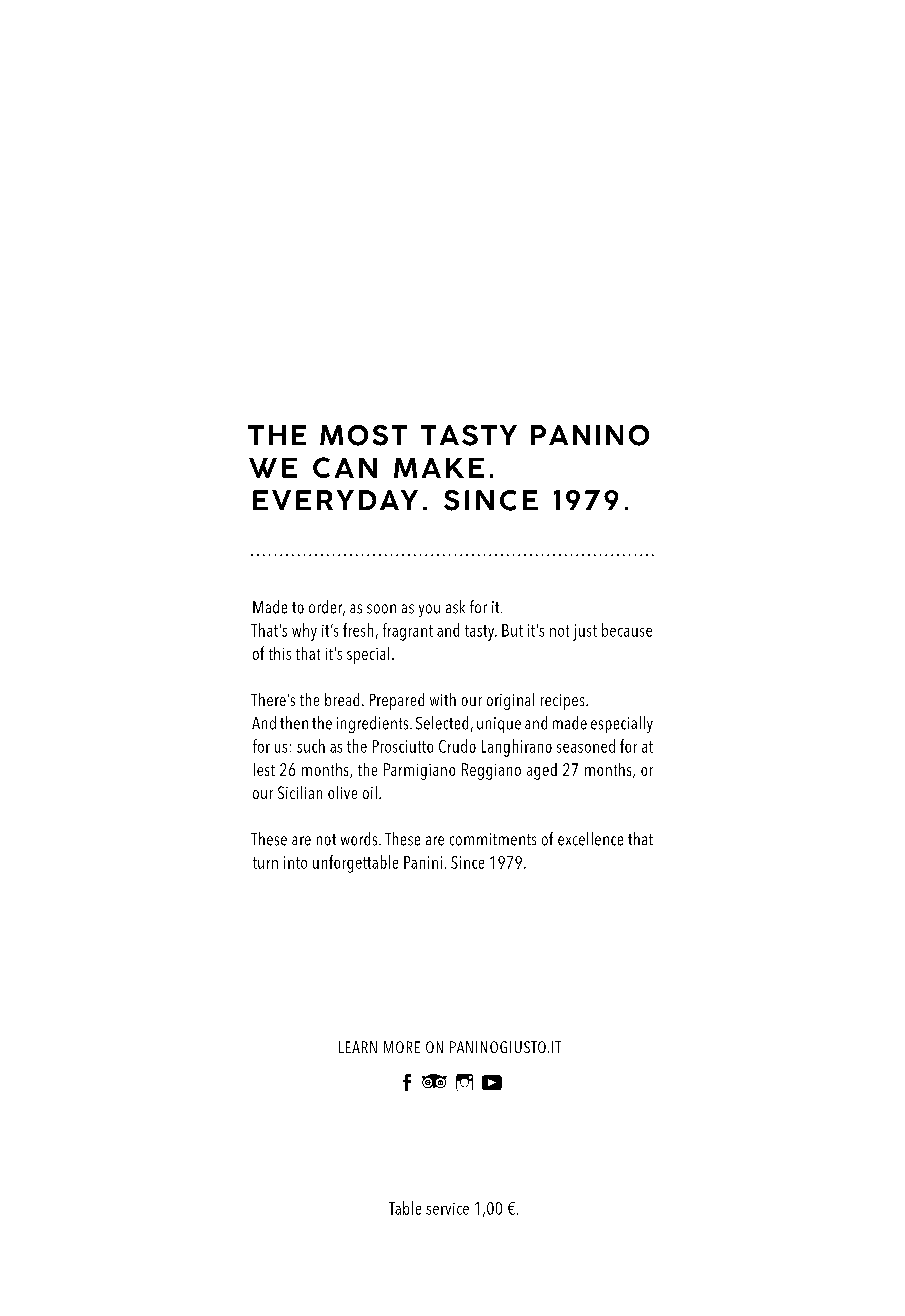 This page has height=1316, width=905. Describe the element at coordinates (627, 630) in the page. I see `because` at that location.
